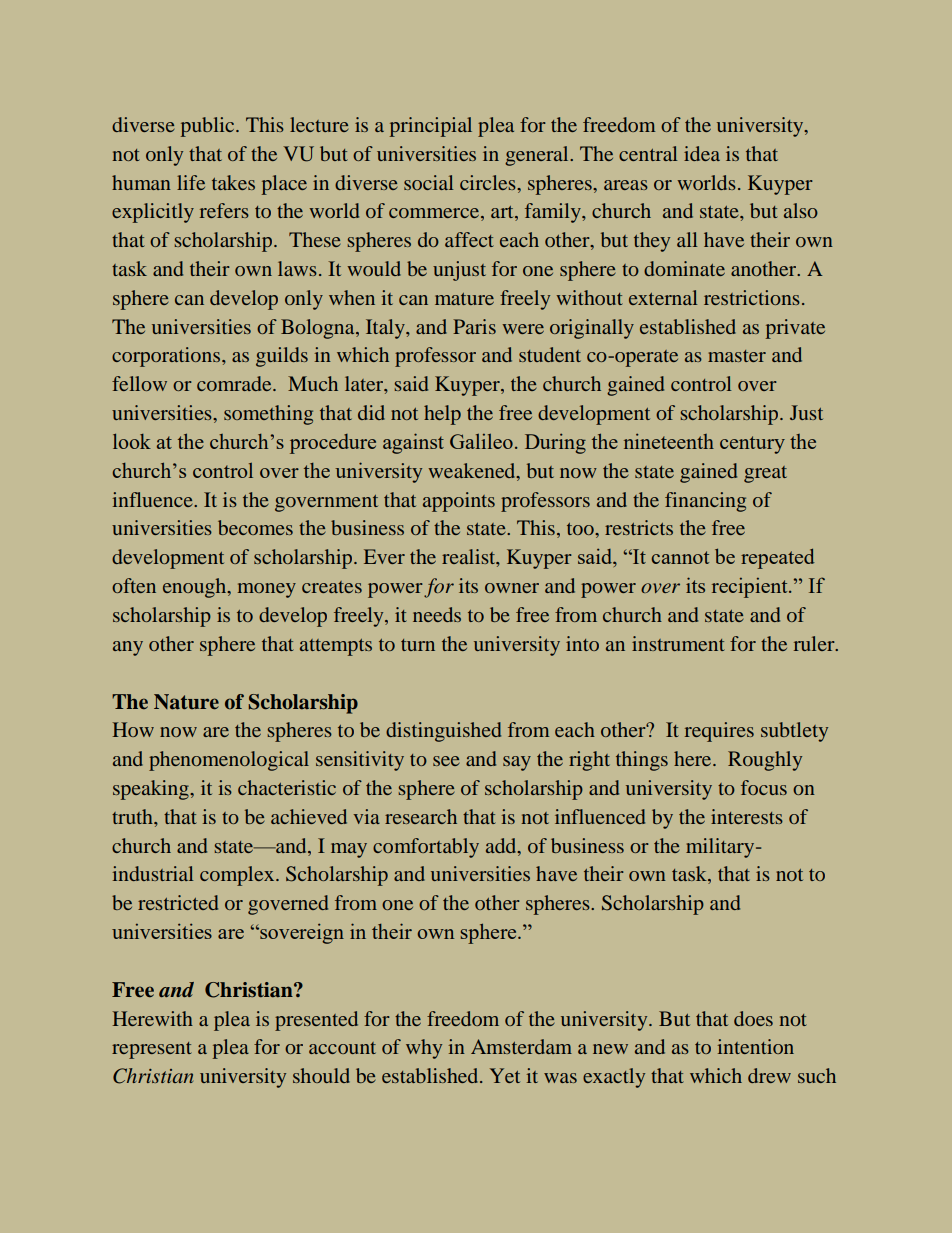  I want to click on public, so click(209, 127).
